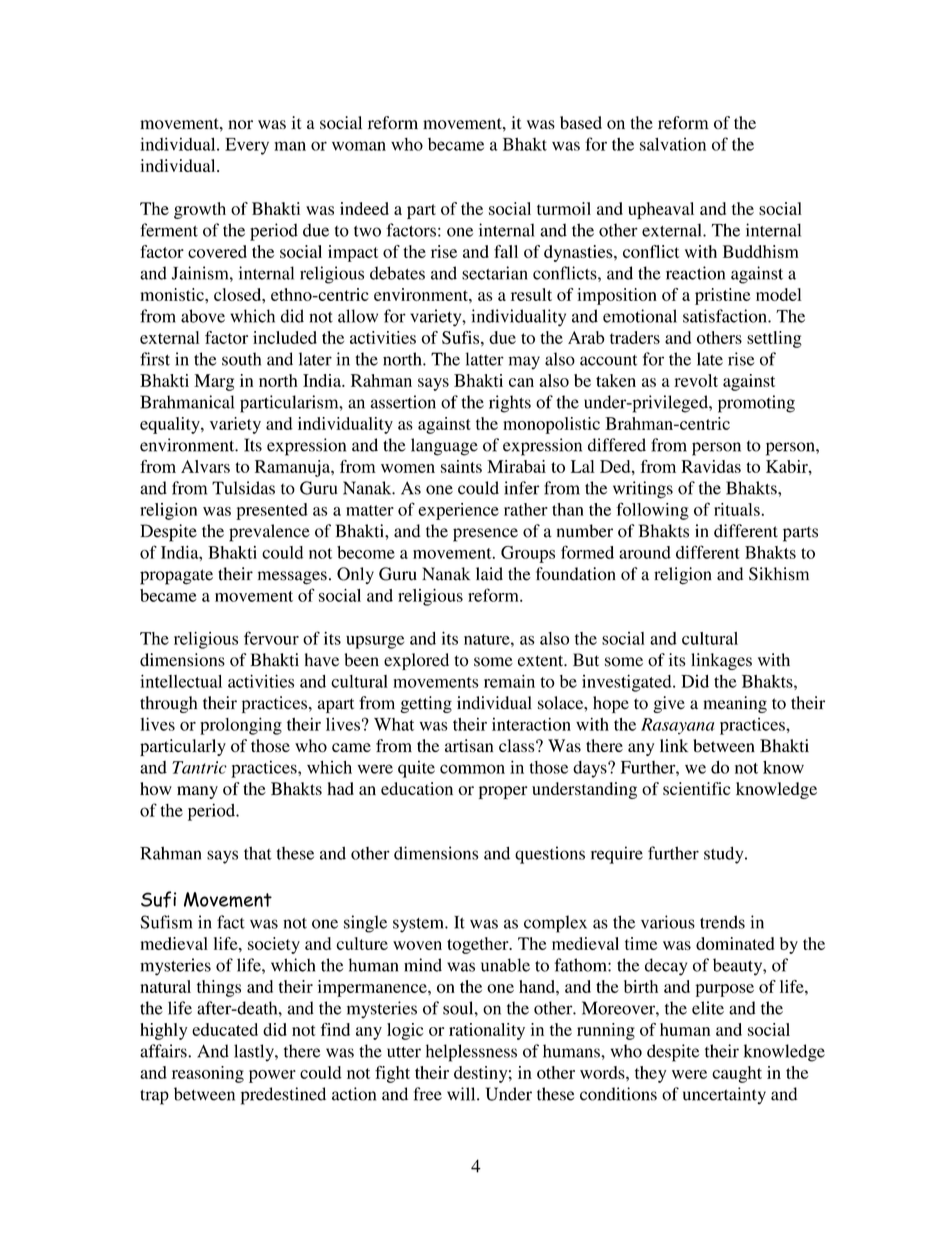 Image resolution: width=952 pixels, height=1233 pixels. Describe the element at coordinates (472, 769) in the page. I see `common` at that location.
